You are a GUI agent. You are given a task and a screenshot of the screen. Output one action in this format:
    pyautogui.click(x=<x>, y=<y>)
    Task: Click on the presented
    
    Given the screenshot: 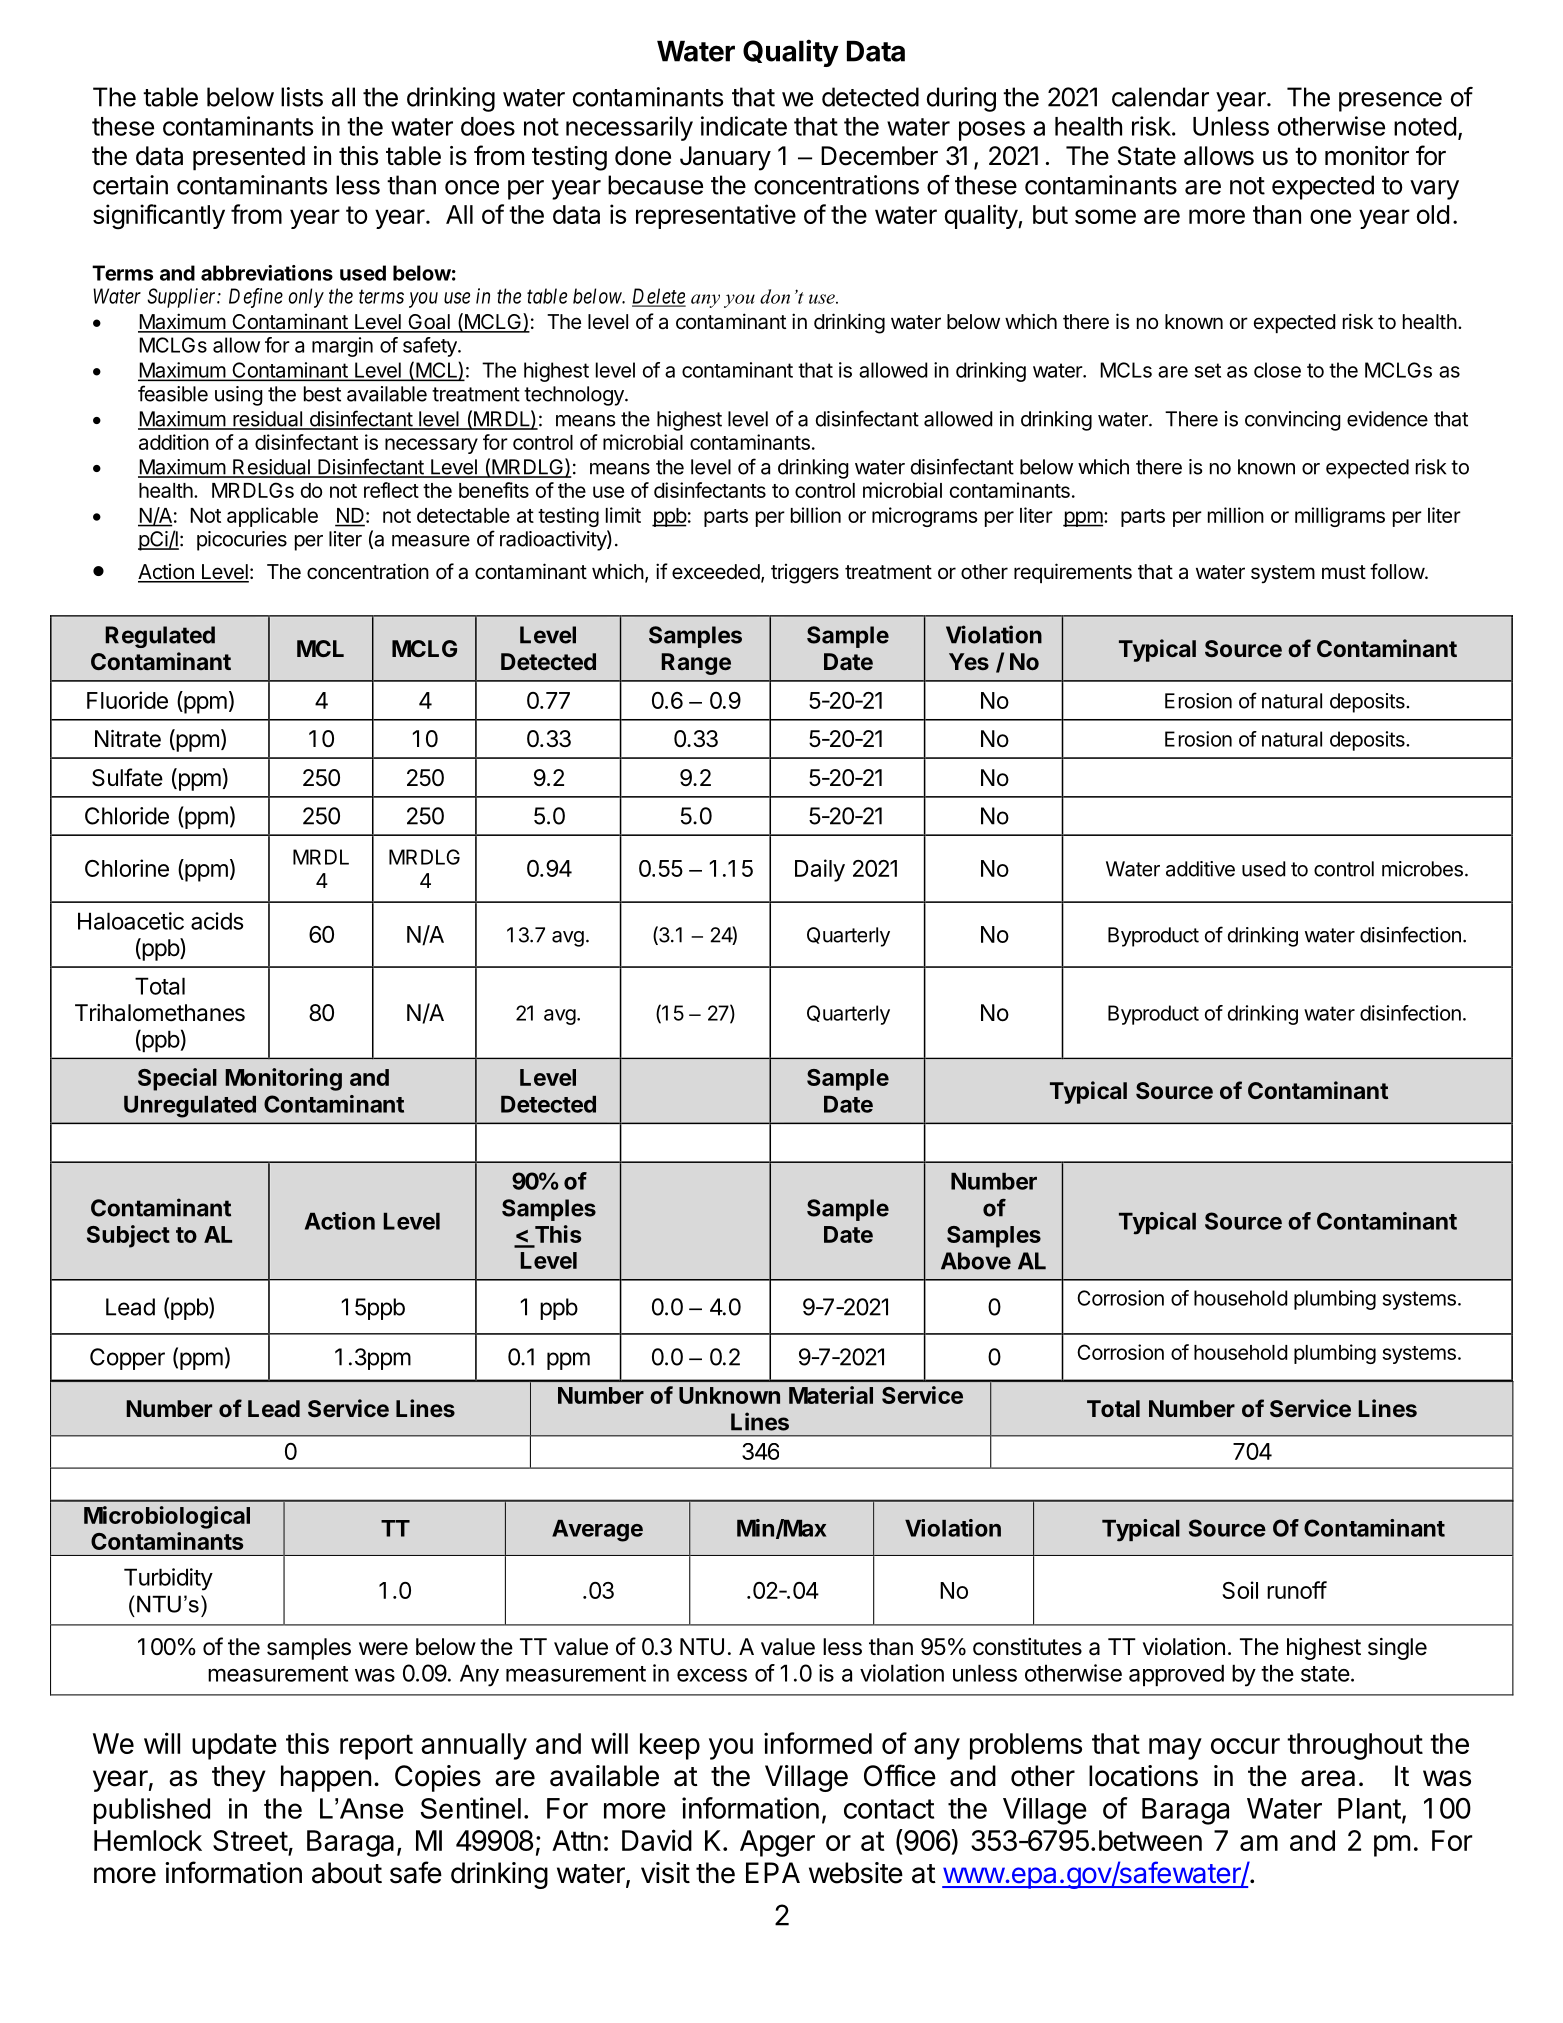 What is the action you would take?
    pyautogui.click(x=249, y=158)
